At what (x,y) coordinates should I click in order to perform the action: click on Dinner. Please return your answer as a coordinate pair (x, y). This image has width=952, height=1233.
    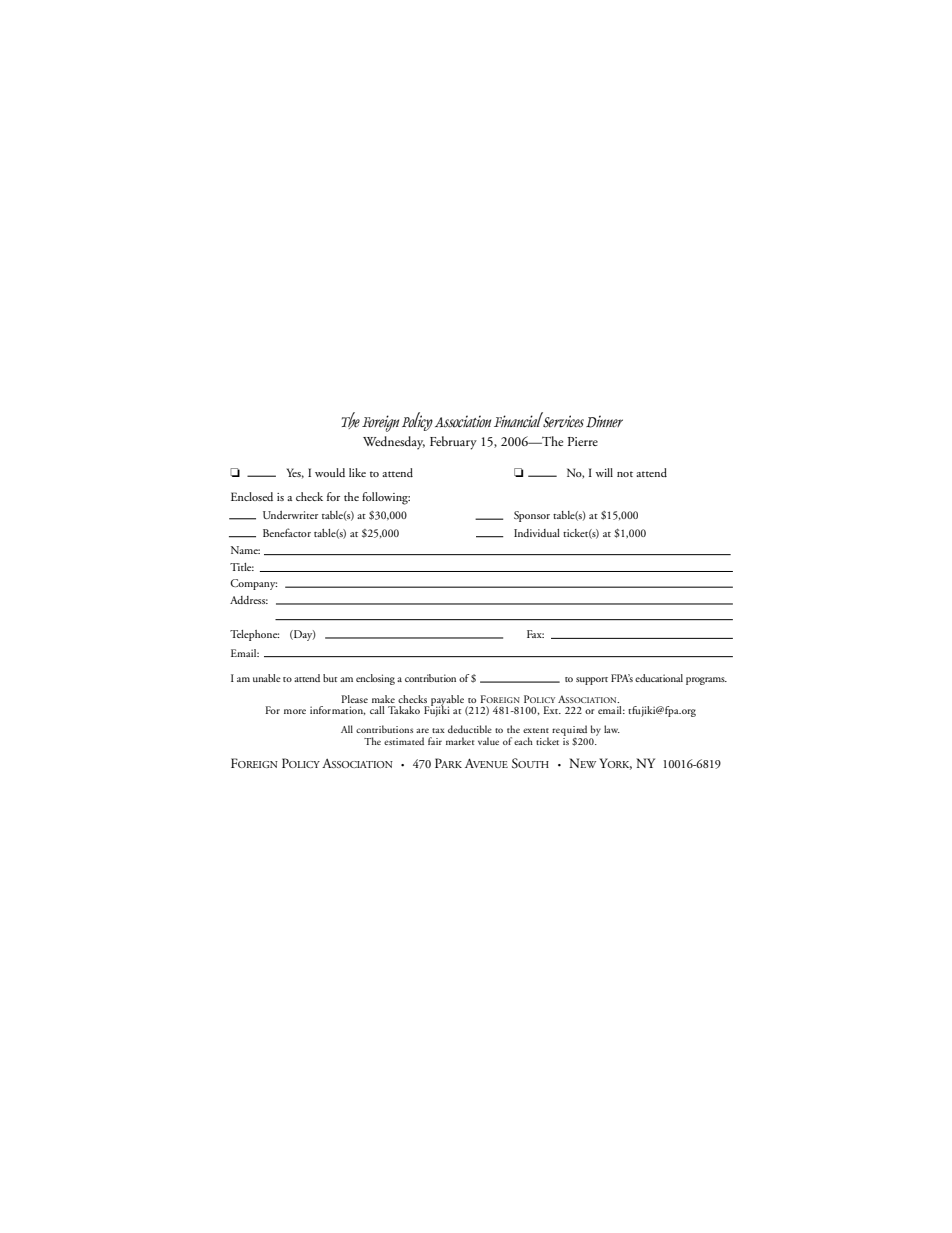
    Looking at the image, I should click on (604, 421).
